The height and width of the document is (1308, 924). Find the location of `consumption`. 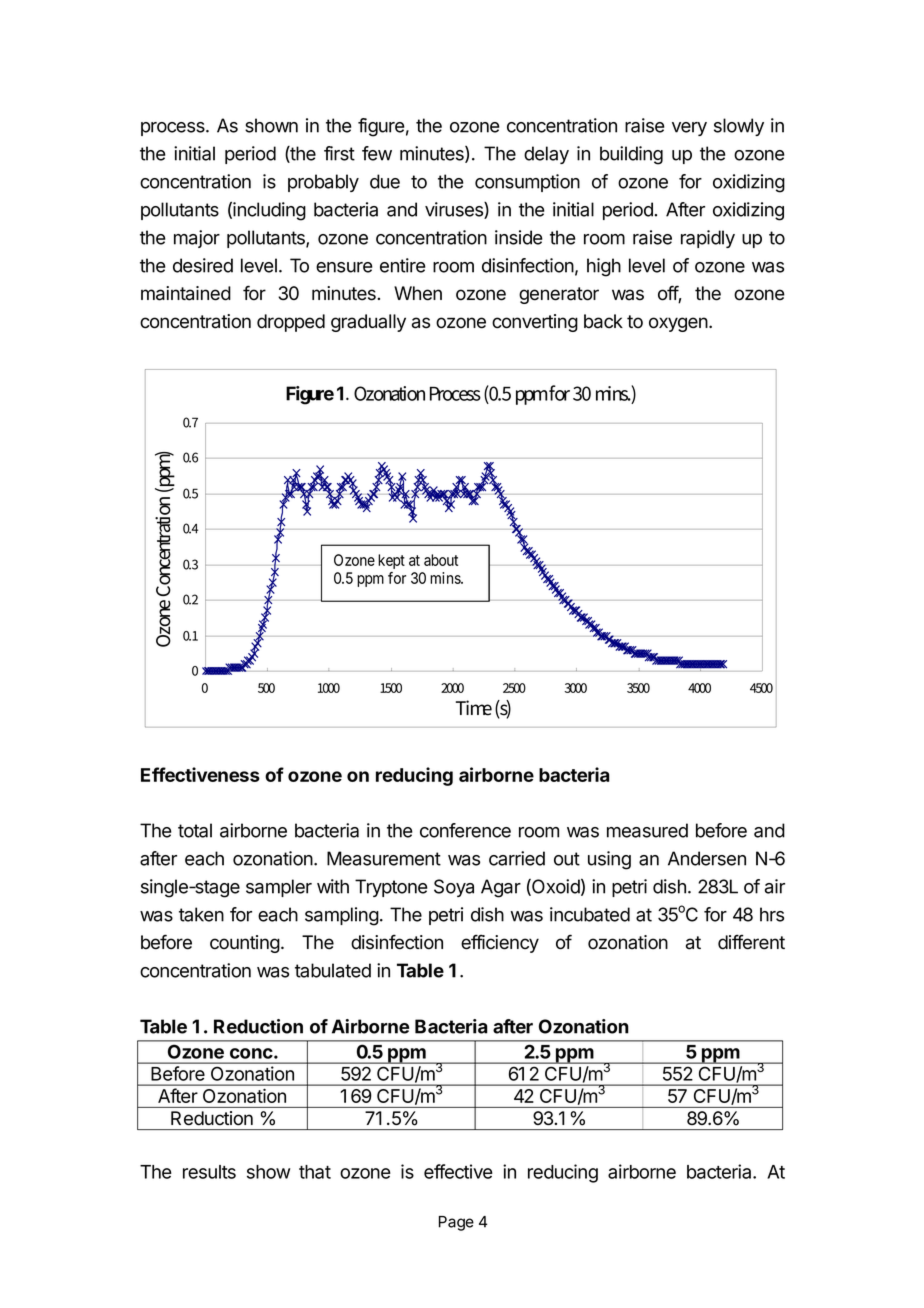

consumption is located at coordinates (527, 183).
